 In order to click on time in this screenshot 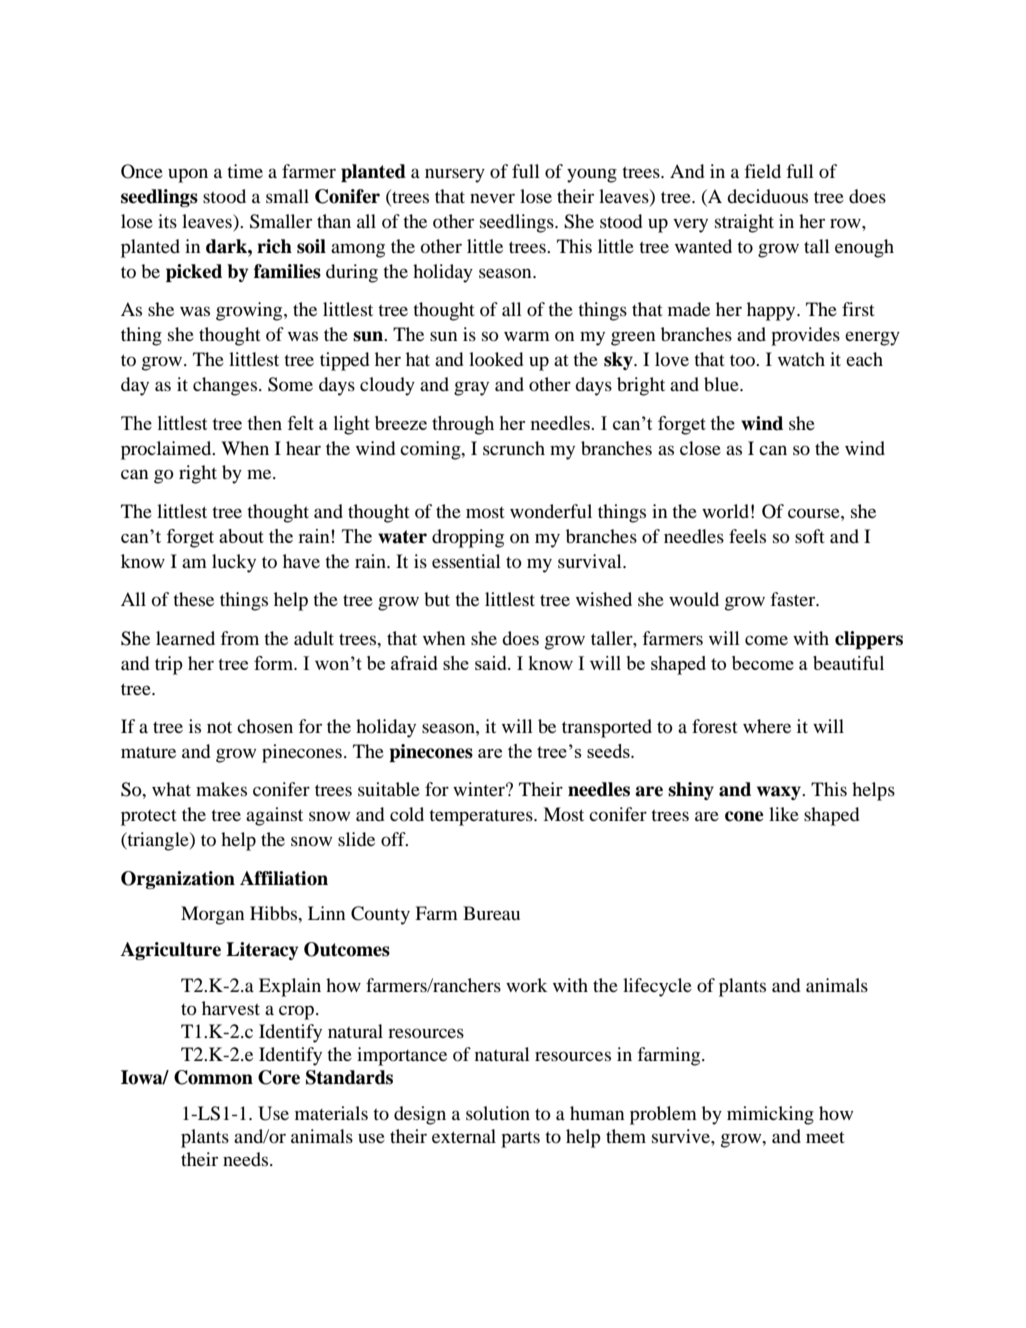, I will do `click(245, 171)`.
